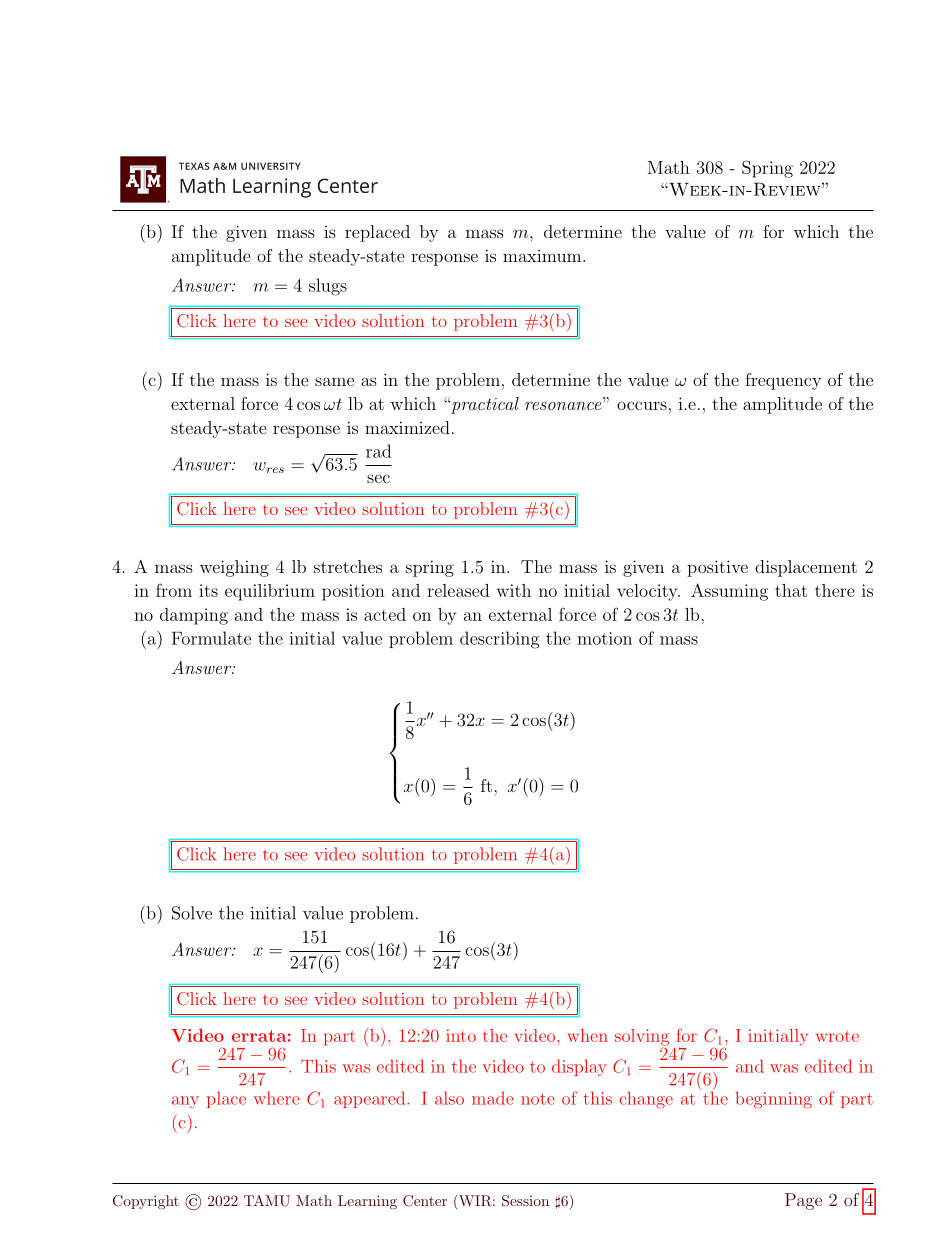 This document has height=1233, width=952. What do you see at coordinates (499, 640) in the document?
I see `describing` at bounding box center [499, 640].
